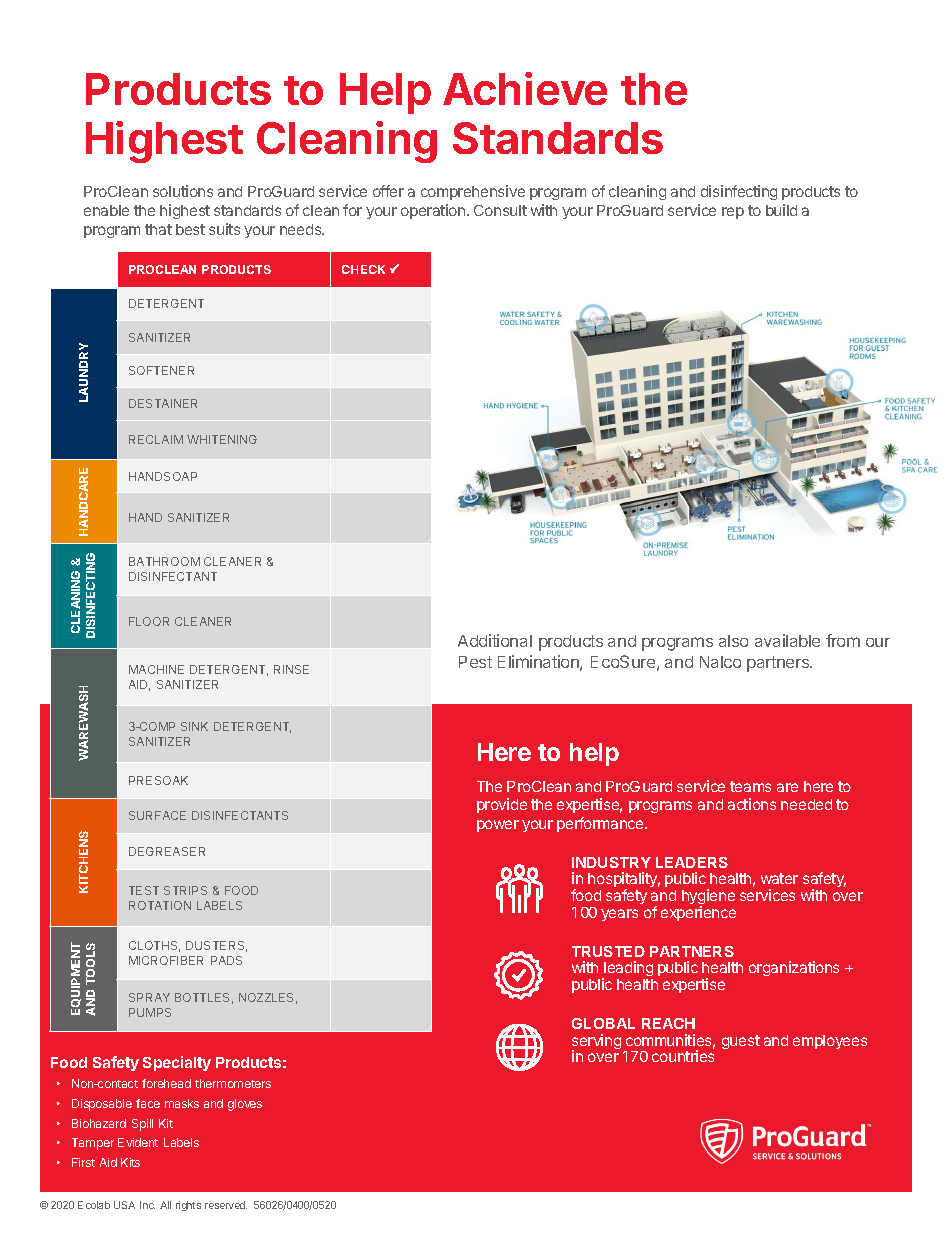 The image size is (952, 1233). I want to click on Achieve, so click(525, 88).
